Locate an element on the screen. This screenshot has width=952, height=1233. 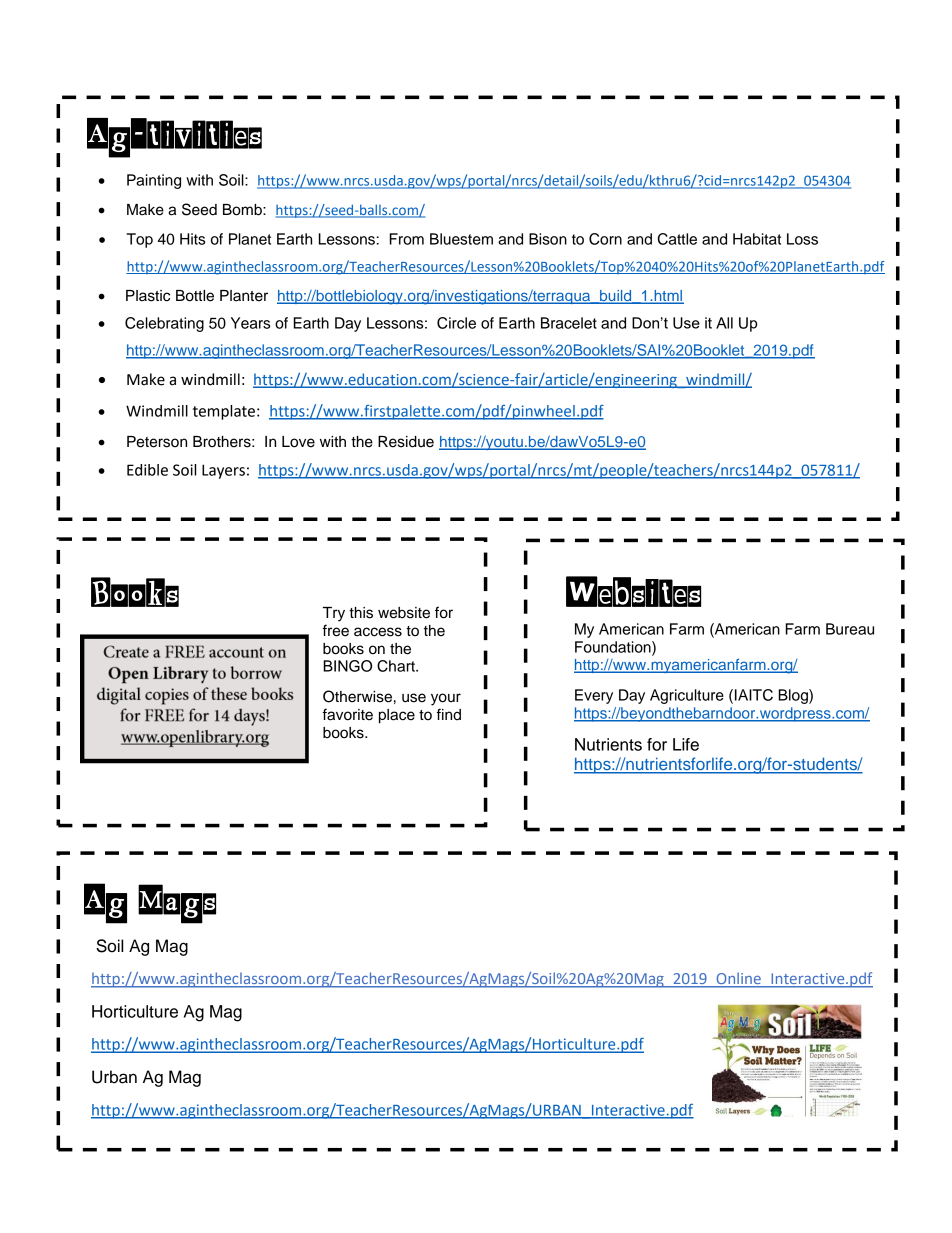
Bluestem is located at coordinates (461, 239).
